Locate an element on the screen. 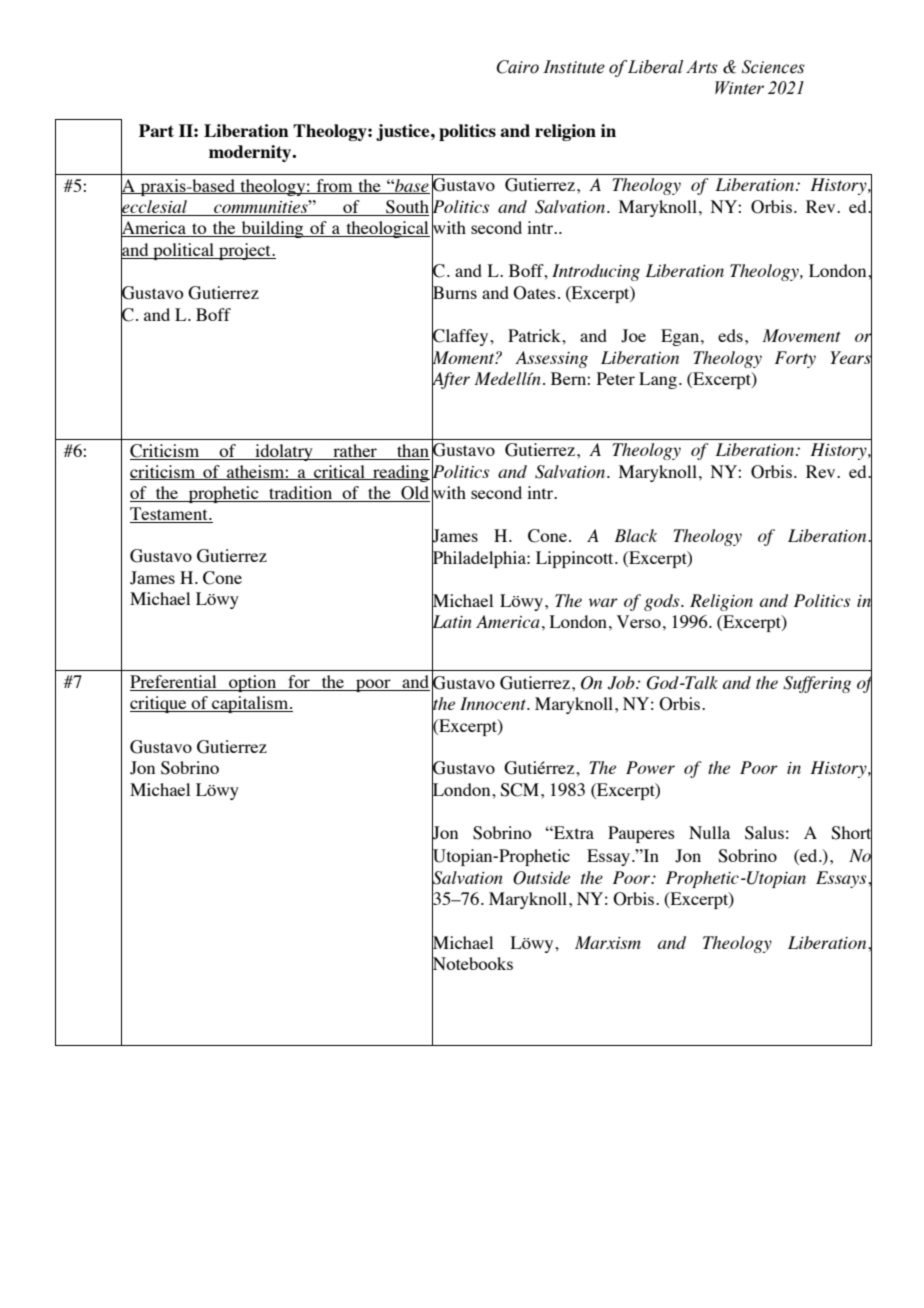 This screenshot has height=1308, width=924. capitalism is located at coordinates (250, 704).
